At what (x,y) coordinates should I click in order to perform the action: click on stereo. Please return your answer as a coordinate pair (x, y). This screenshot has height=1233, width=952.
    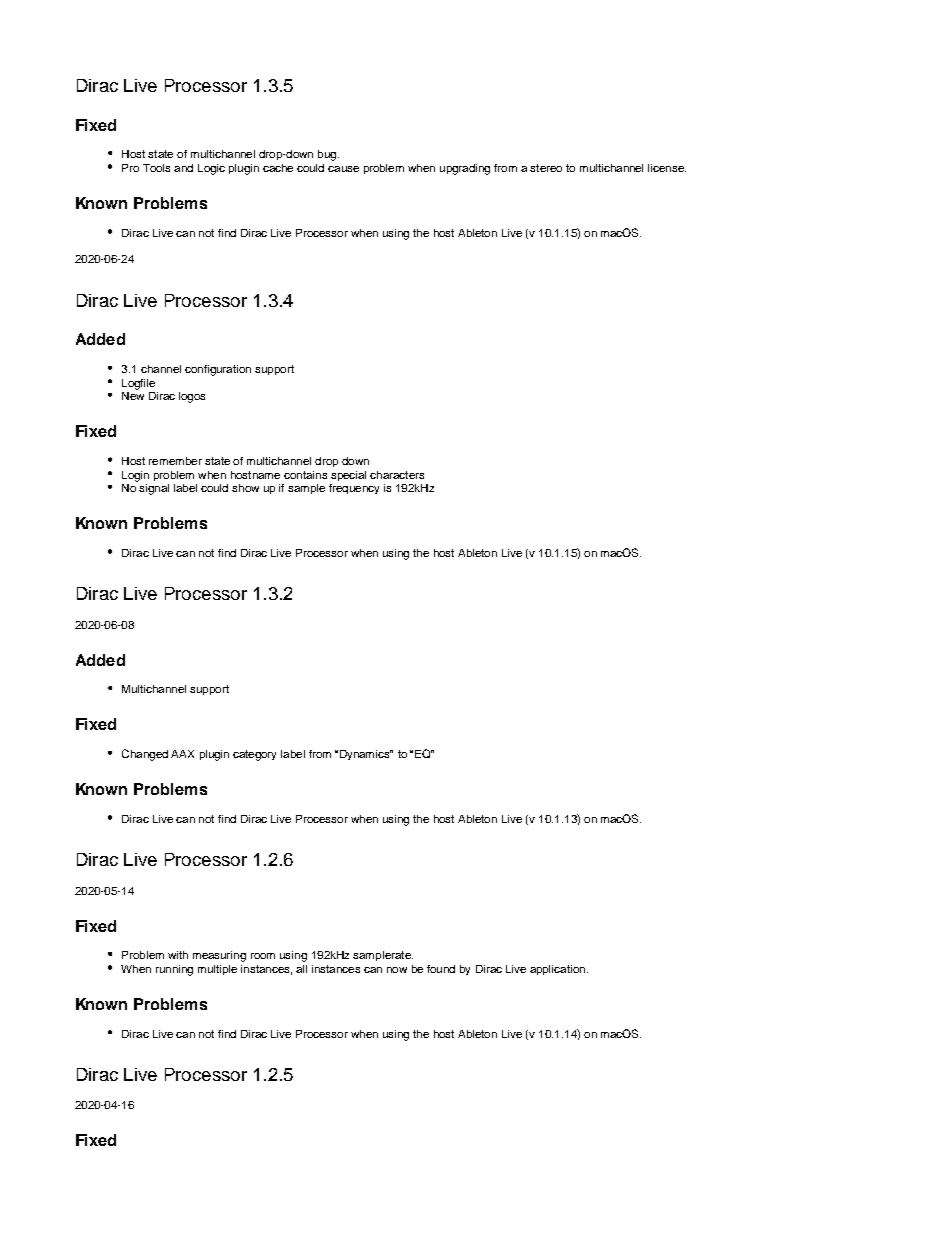
    Looking at the image, I should click on (546, 168).
